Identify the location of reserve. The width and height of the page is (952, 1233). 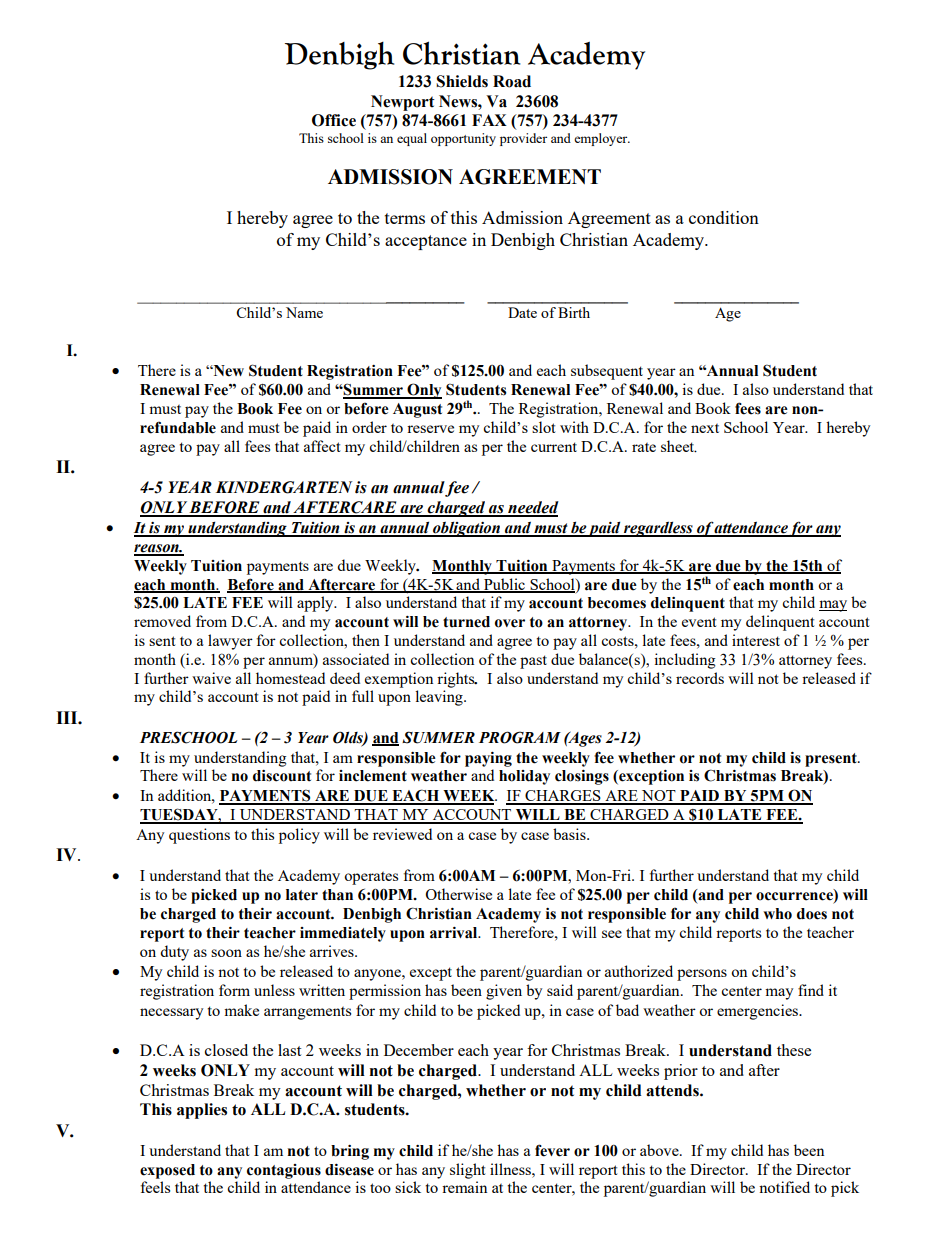
(430, 429).
